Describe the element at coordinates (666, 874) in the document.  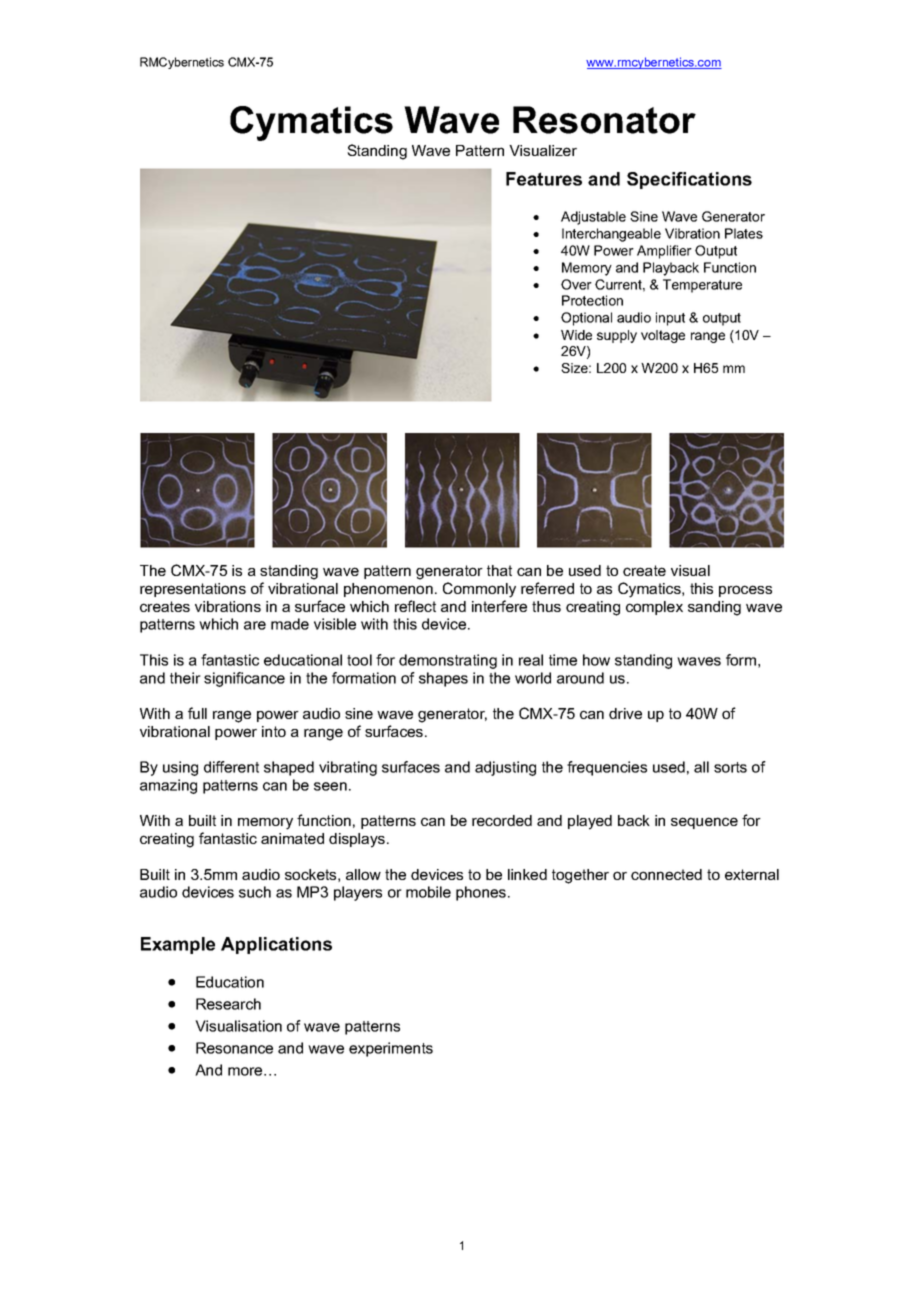
I see `connected` at that location.
